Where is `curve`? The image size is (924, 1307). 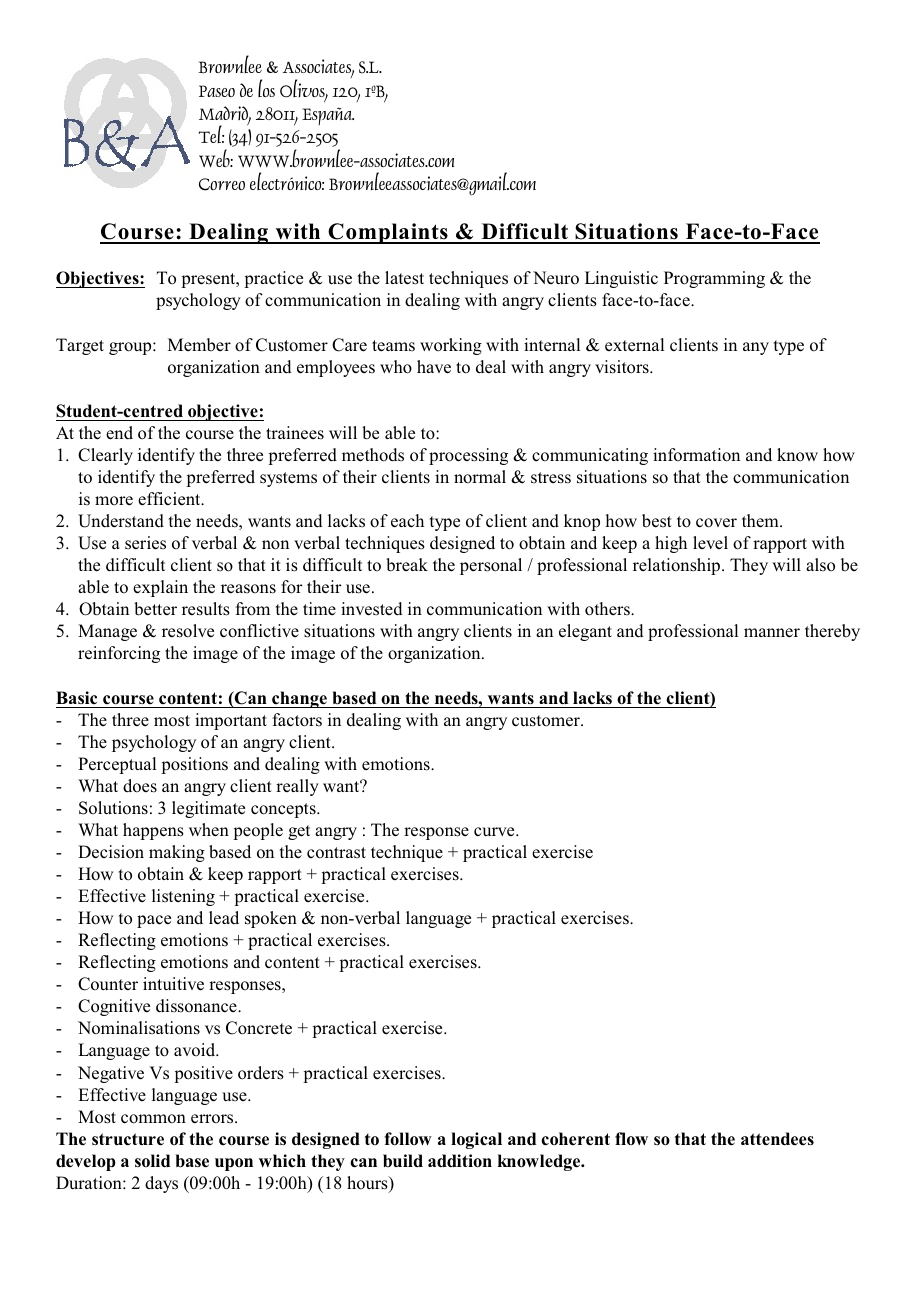
curve is located at coordinates (495, 831).
